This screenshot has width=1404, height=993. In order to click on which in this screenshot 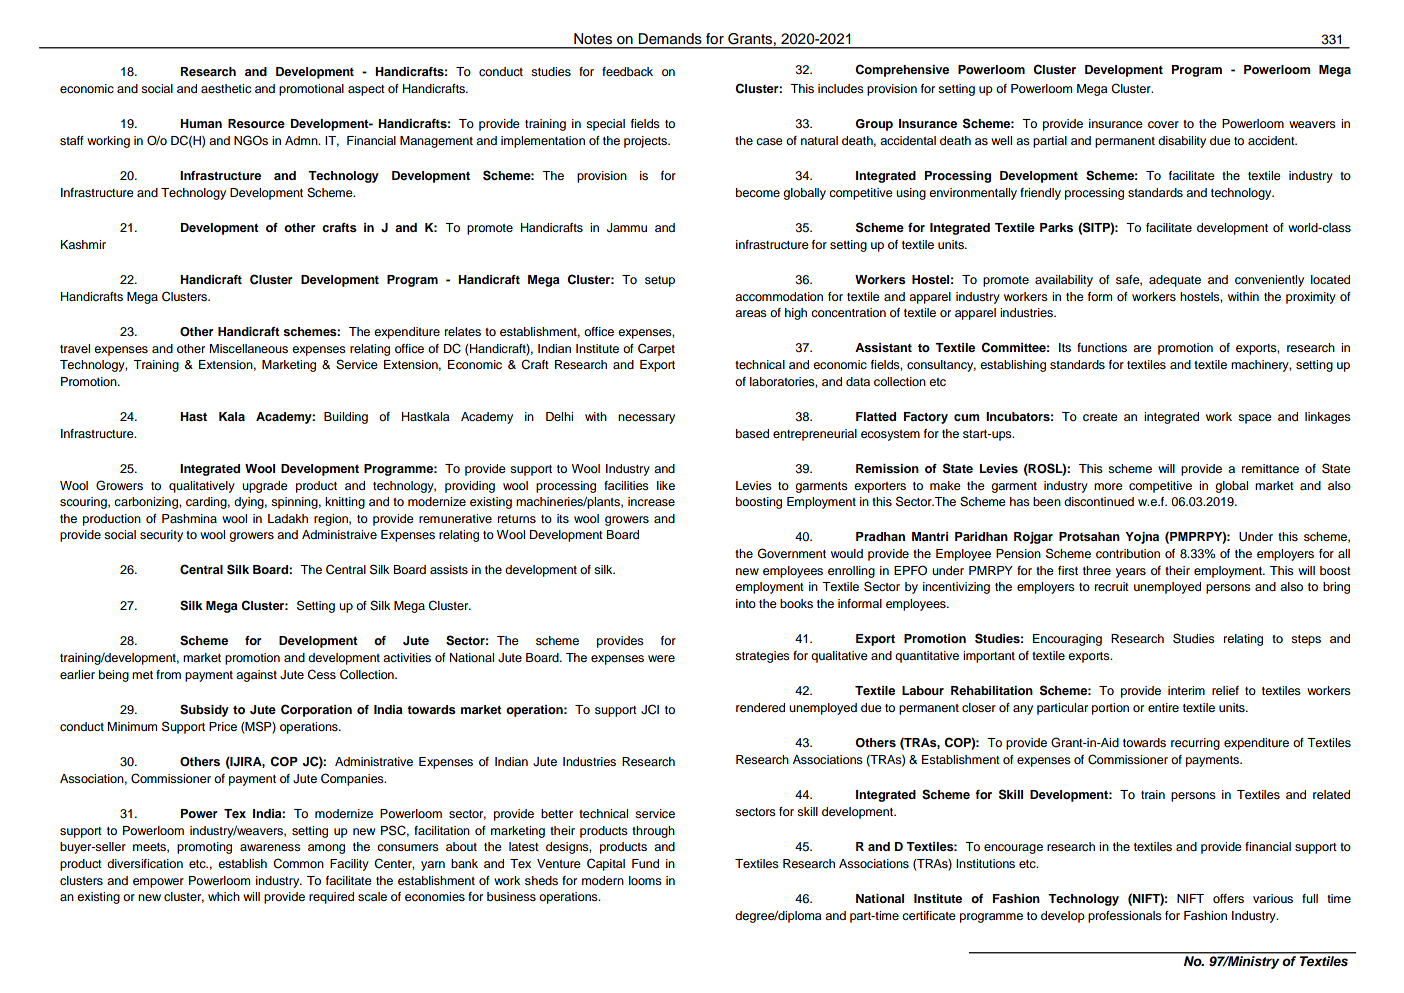, I will do `click(224, 896)`.
